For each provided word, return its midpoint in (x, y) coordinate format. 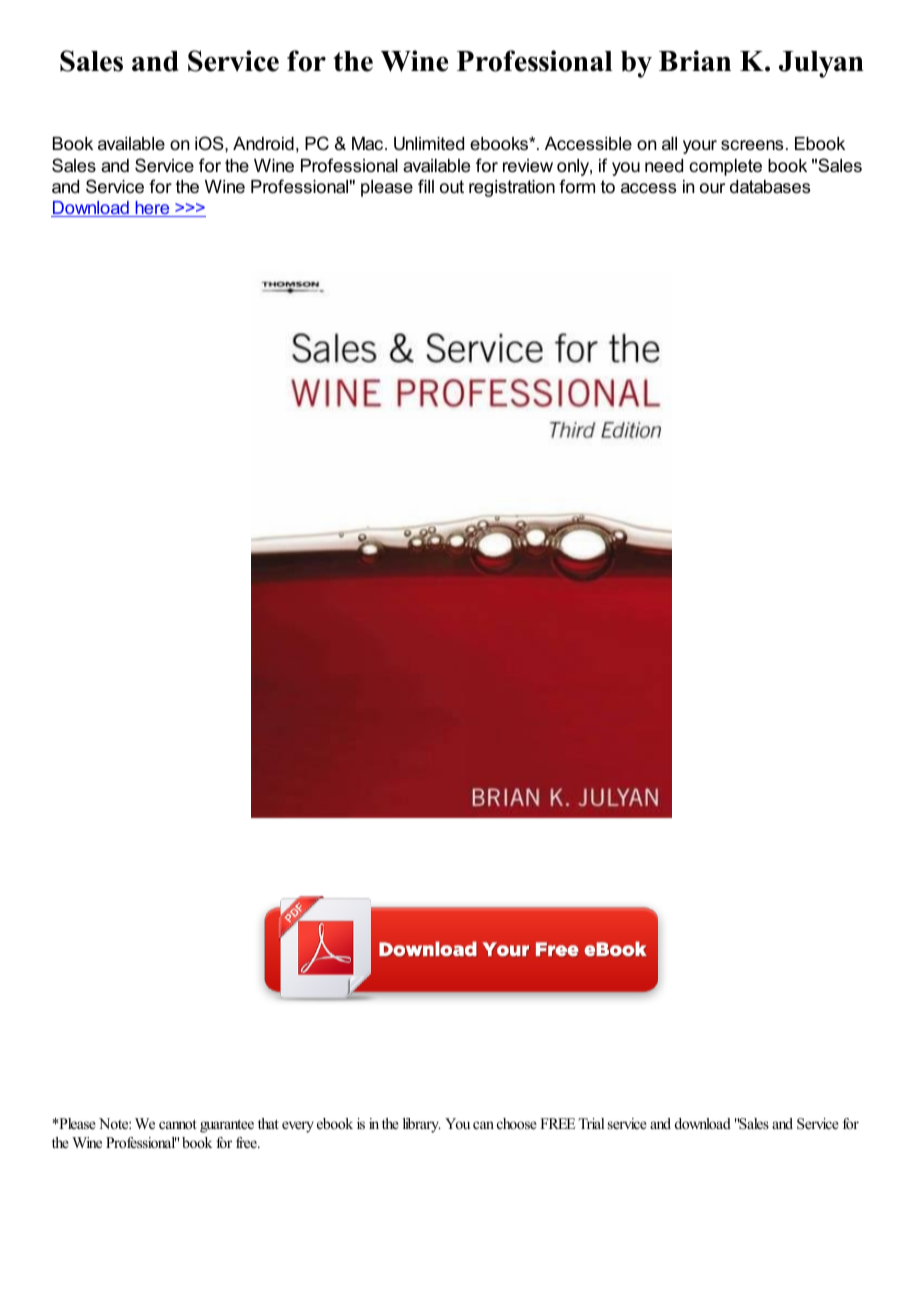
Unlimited (429, 144)
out (452, 186)
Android (263, 144)
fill (426, 186)
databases (770, 187)
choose (517, 1123)
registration (512, 188)
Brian (695, 60)
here (152, 209)
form (577, 186)
